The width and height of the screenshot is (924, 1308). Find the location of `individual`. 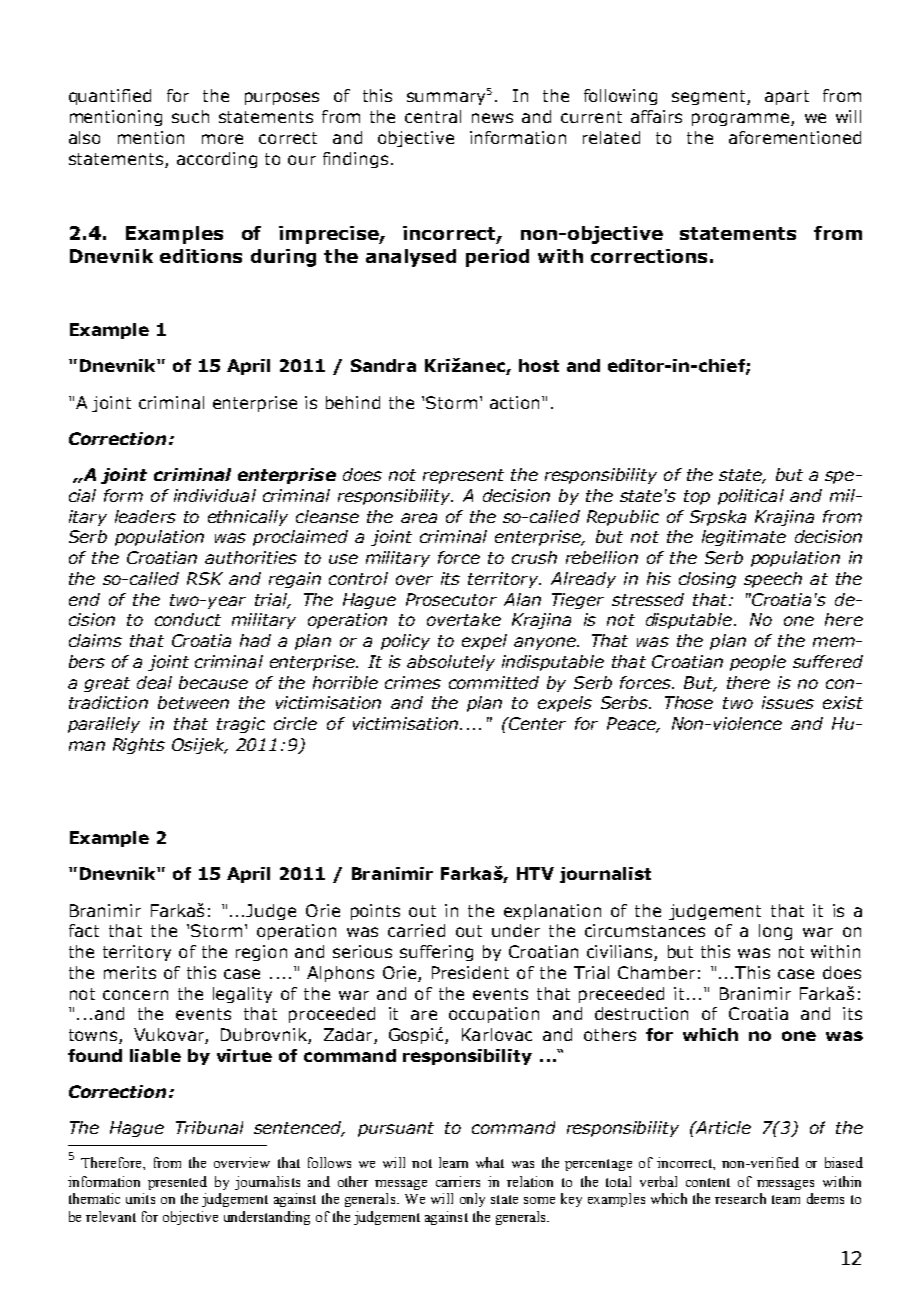

individual is located at coordinates (215, 495).
